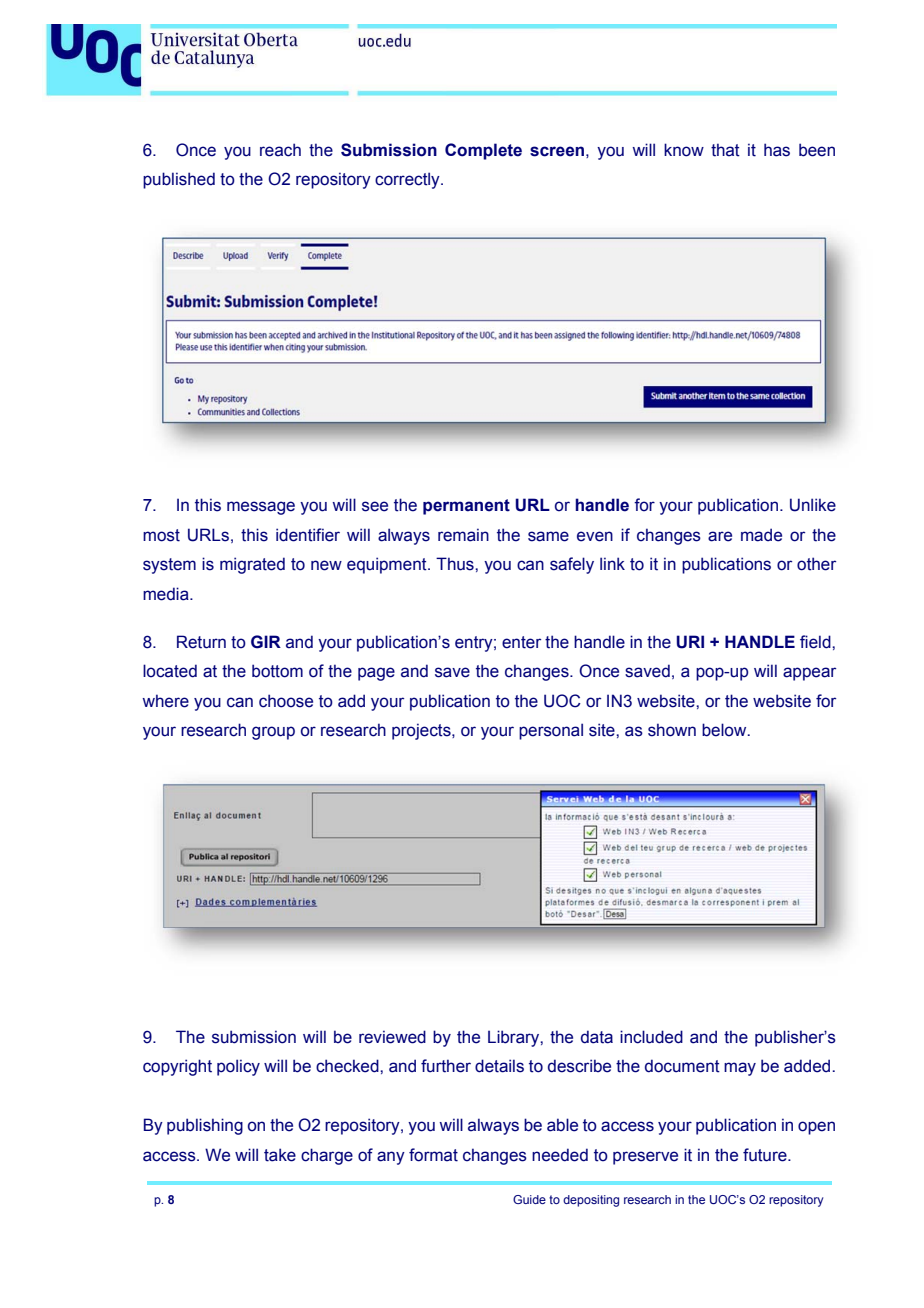 The height and width of the screenshot is (1308, 924). I want to click on take, so click(280, 1155).
